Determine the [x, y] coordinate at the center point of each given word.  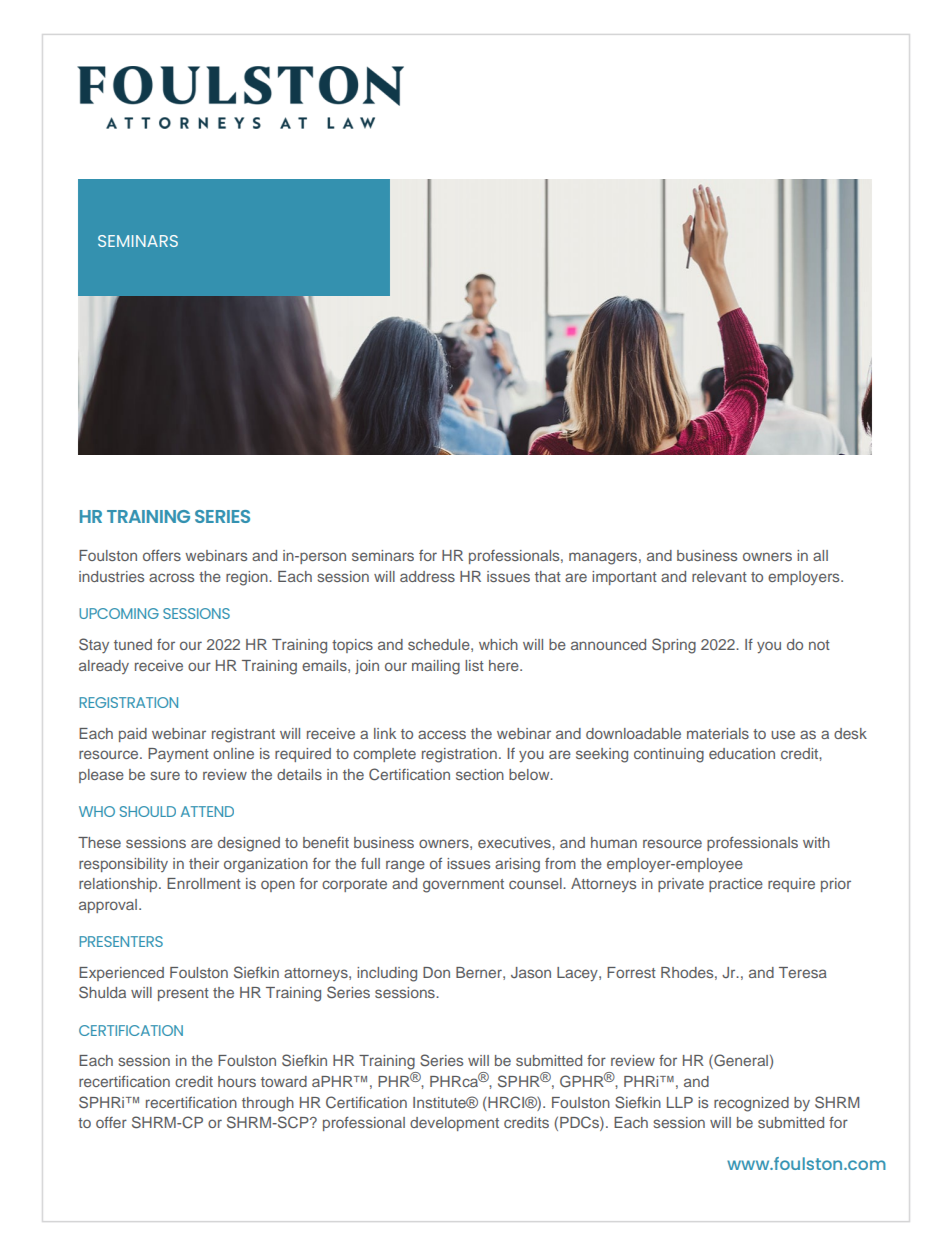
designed [249, 844]
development [454, 1124]
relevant [719, 576]
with [816, 842]
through [268, 1104]
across [171, 577]
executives [515, 842]
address [427, 576]
